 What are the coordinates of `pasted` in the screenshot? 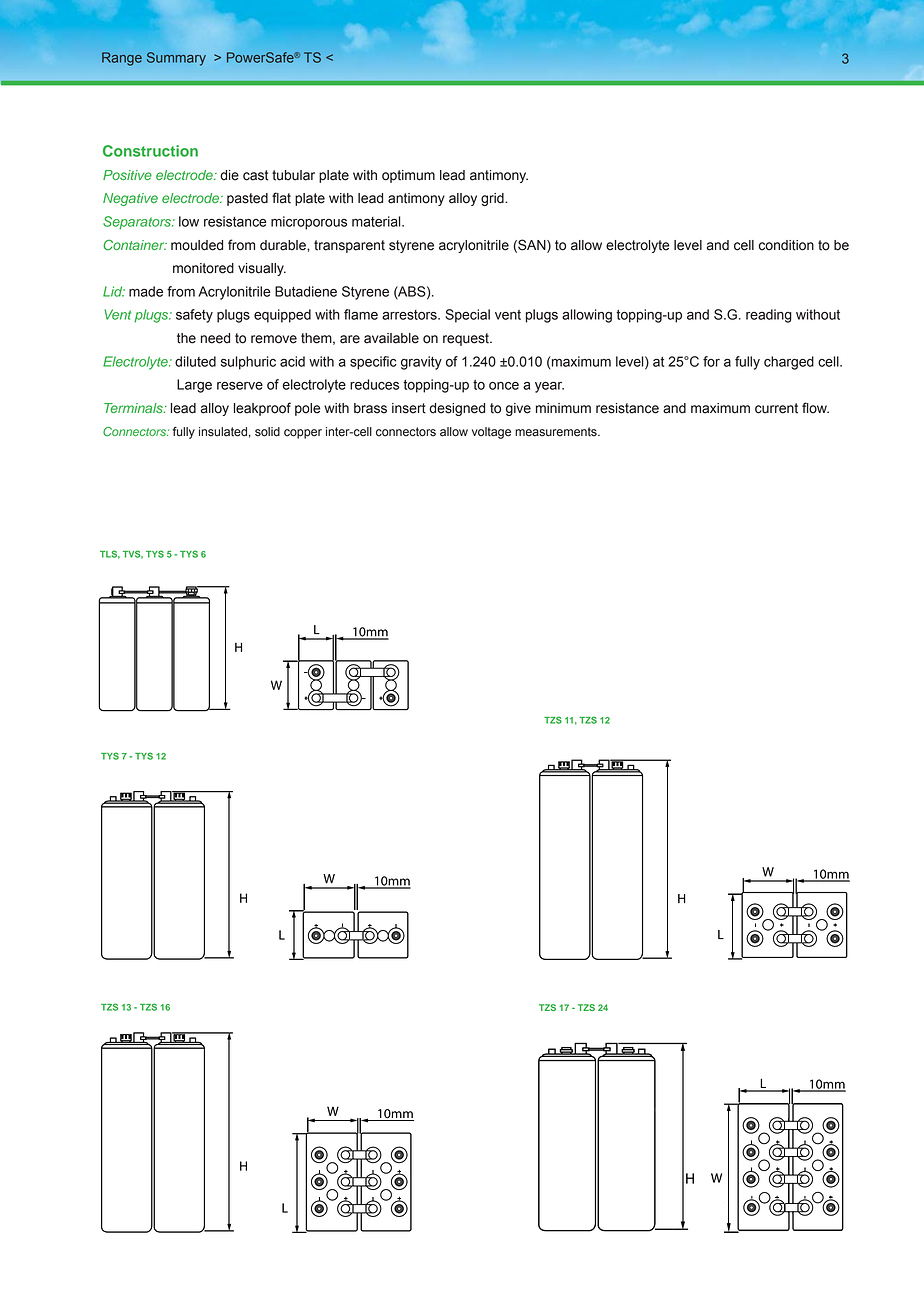 It's located at (247, 199).
